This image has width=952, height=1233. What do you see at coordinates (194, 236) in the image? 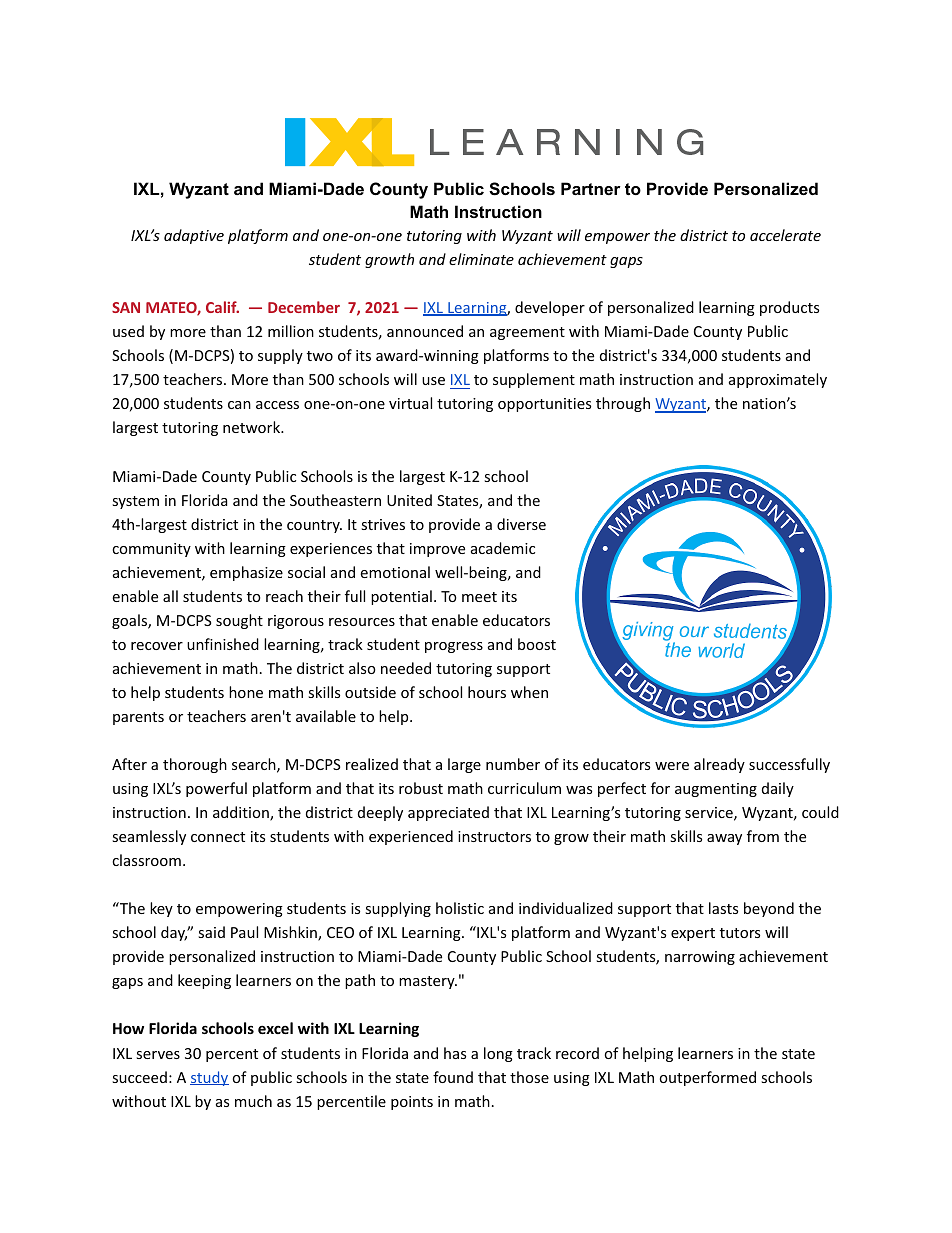
I see `adaptive` at bounding box center [194, 236].
